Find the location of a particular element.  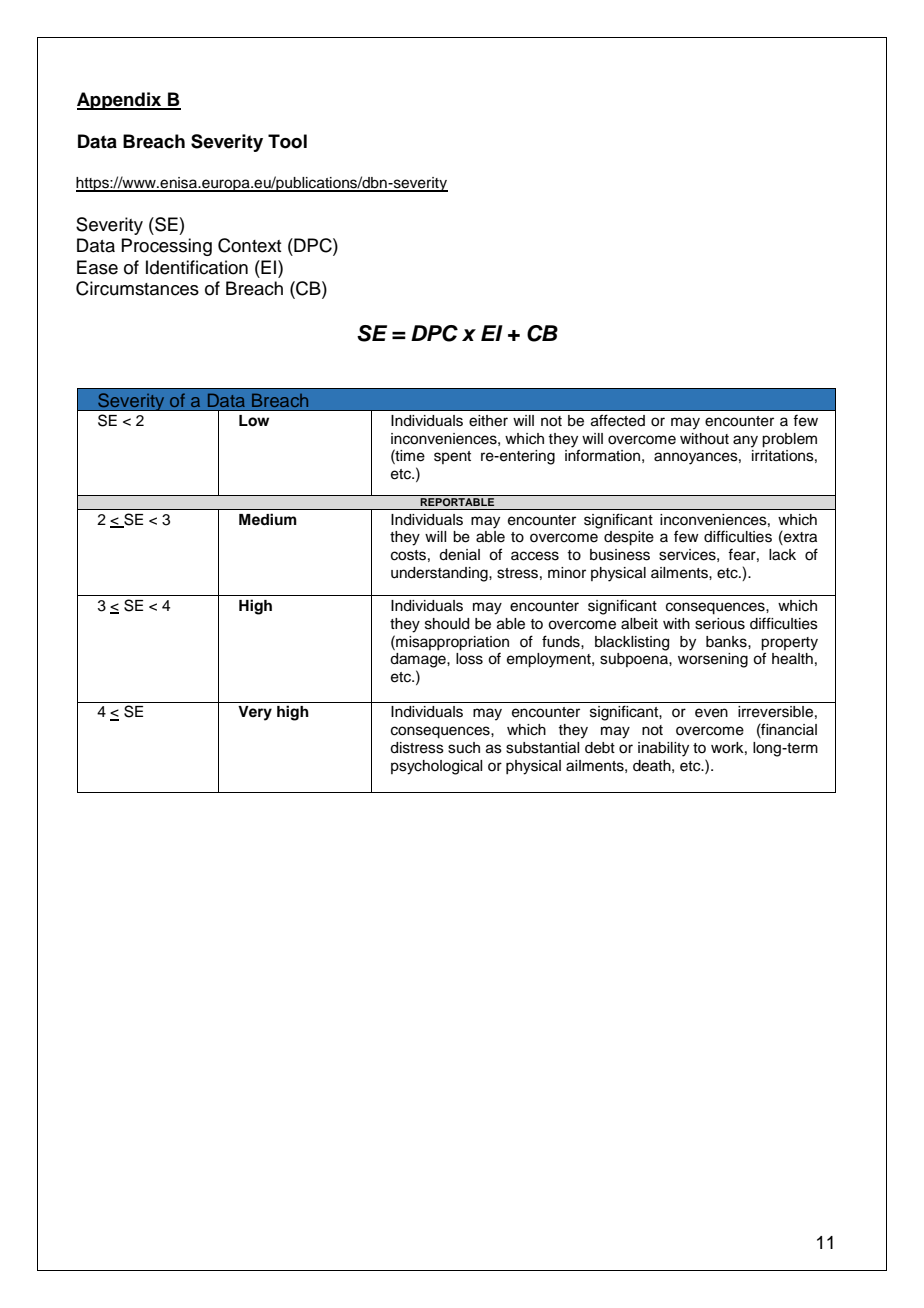

Circumstances is located at coordinates (137, 288).
